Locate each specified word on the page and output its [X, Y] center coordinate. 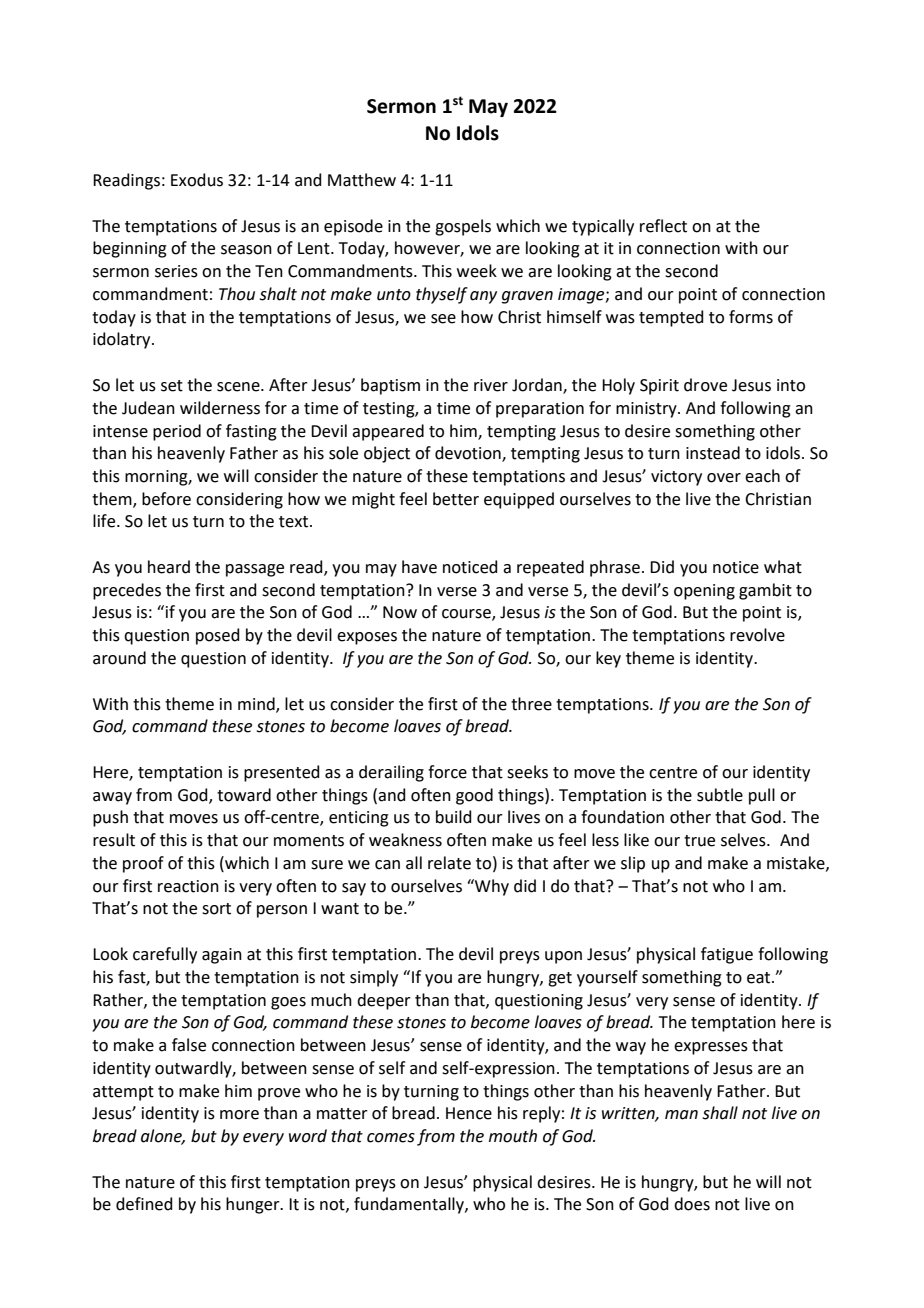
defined [144, 1204]
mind [257, 704]
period [177, 432]
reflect [663, 226]
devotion [469, 454]
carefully [165, 955]
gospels [463, 227]
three [531, 704]
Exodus [197, 180]
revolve [757, 635]
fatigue [727, 955]
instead [713, 453]
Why [491, 887]
